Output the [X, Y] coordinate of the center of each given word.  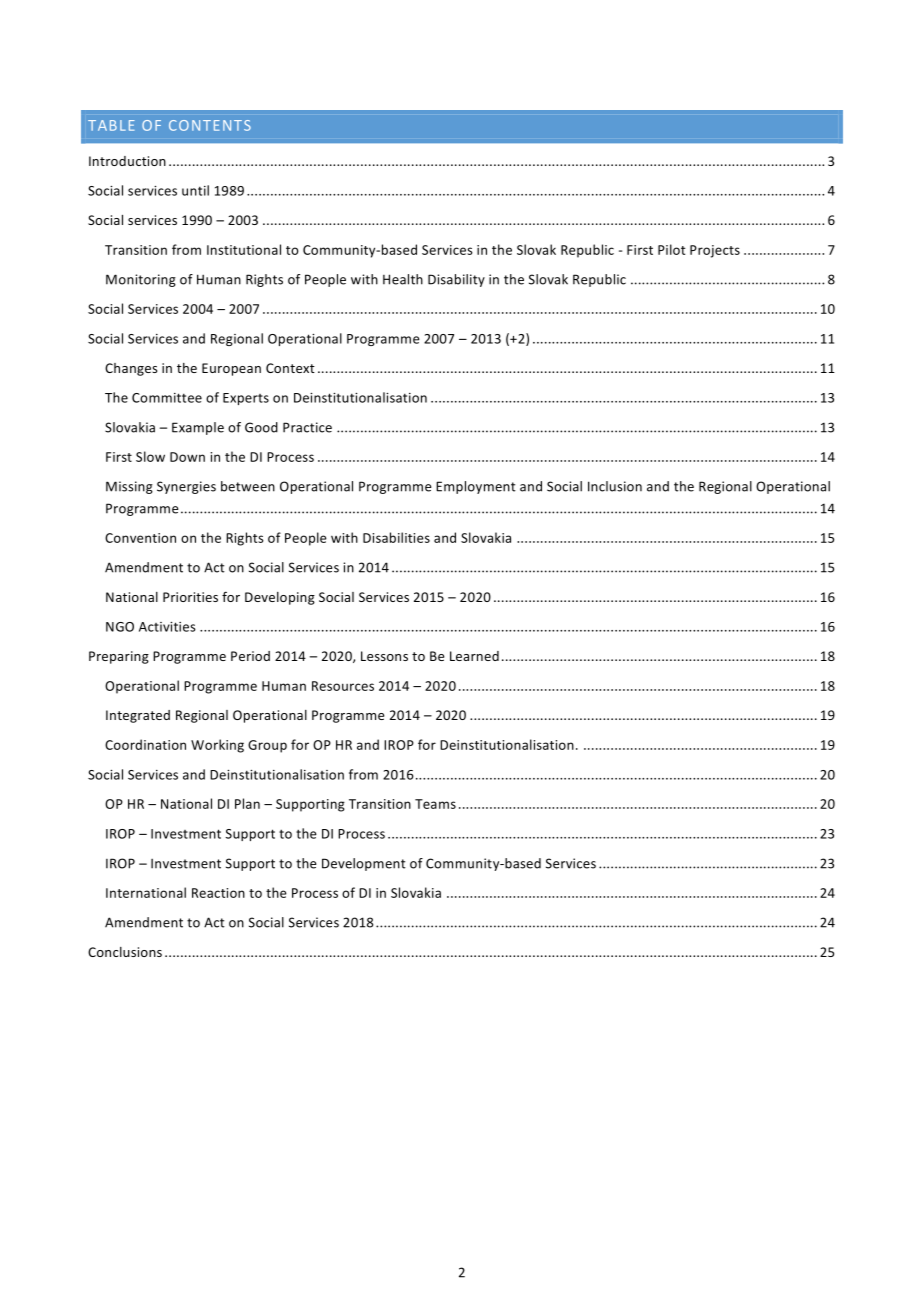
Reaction [218, 893]
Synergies [186, 487]
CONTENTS [210, 125]
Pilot [672, 249]
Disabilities [396, 537]
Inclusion [615, 486]
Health [403, 279]
